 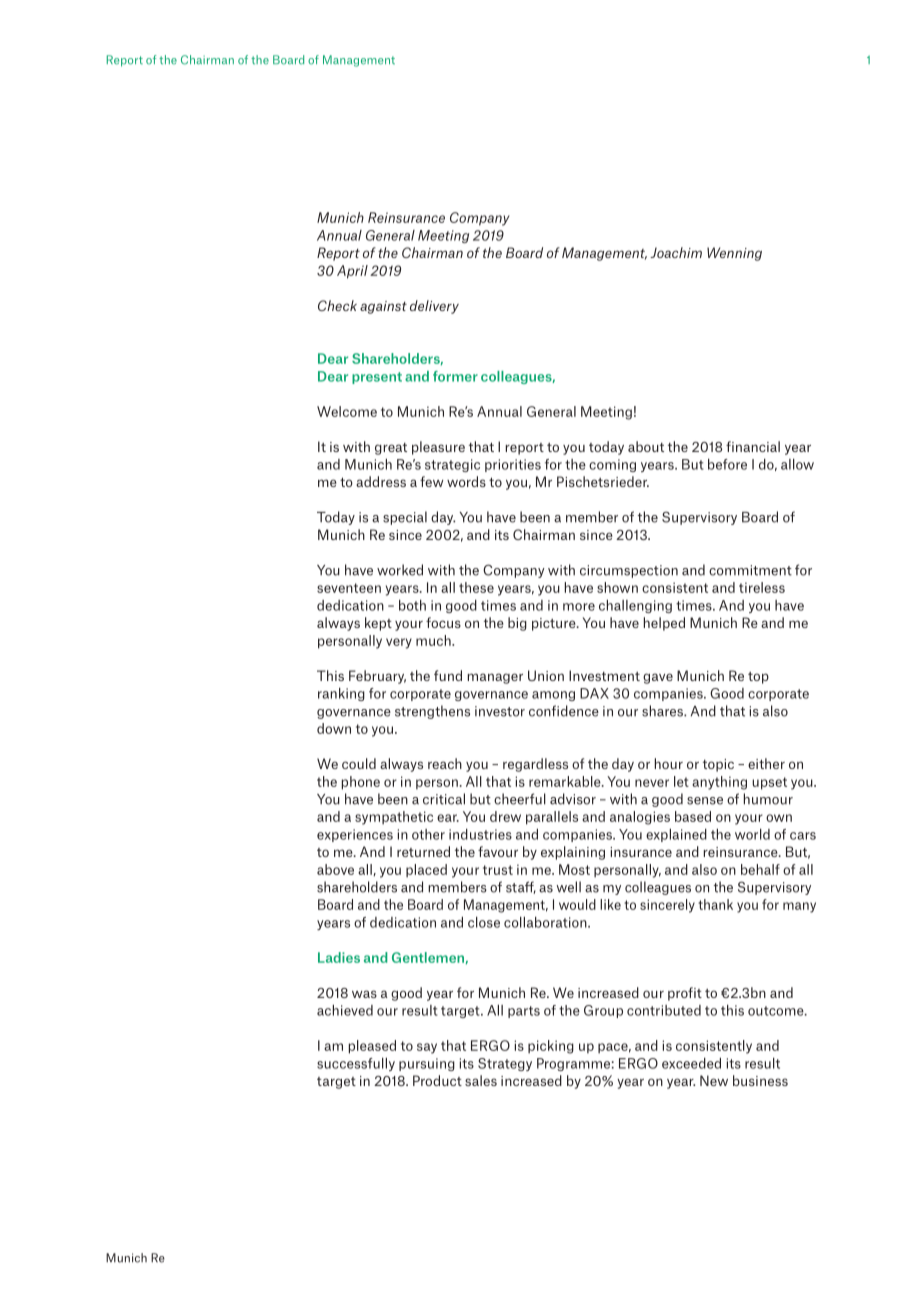 What do you see at coordinates (676, 252) in the page?
I see `Joachim` at bounding box center [676, 252].
